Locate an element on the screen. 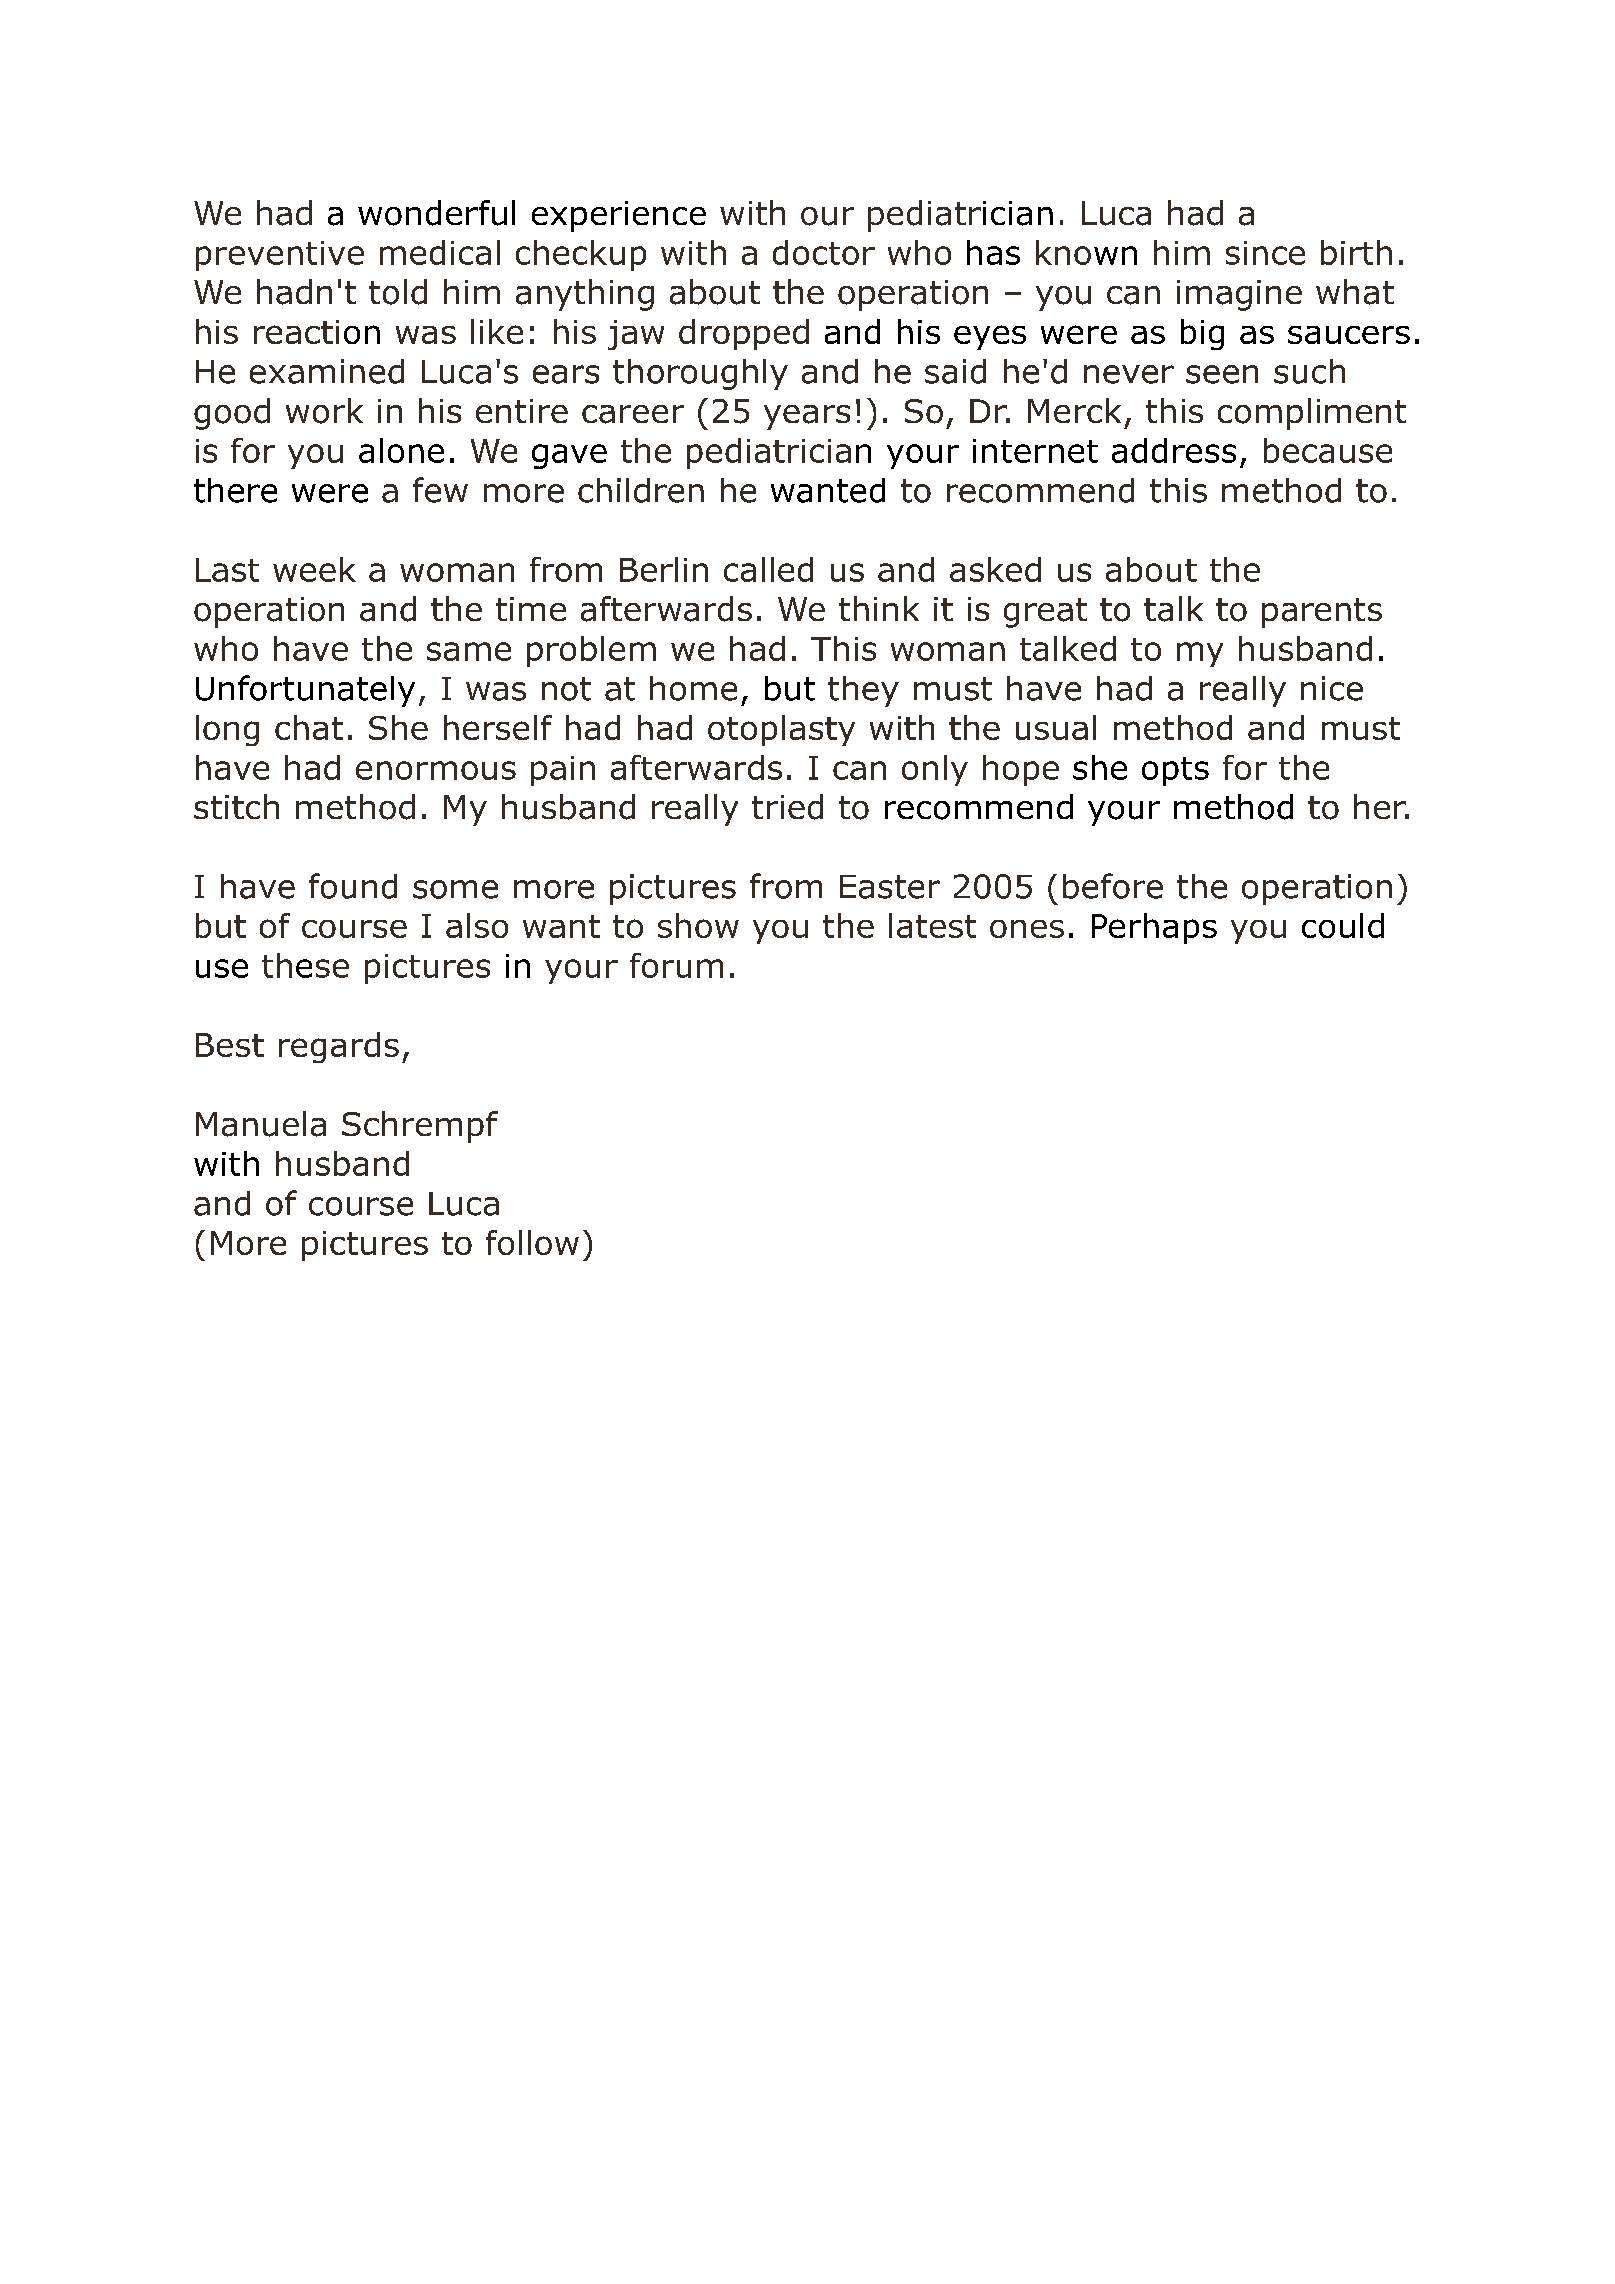 This screenshot has width=1615, height=2284. medical is located at coordinates (440, 252).
